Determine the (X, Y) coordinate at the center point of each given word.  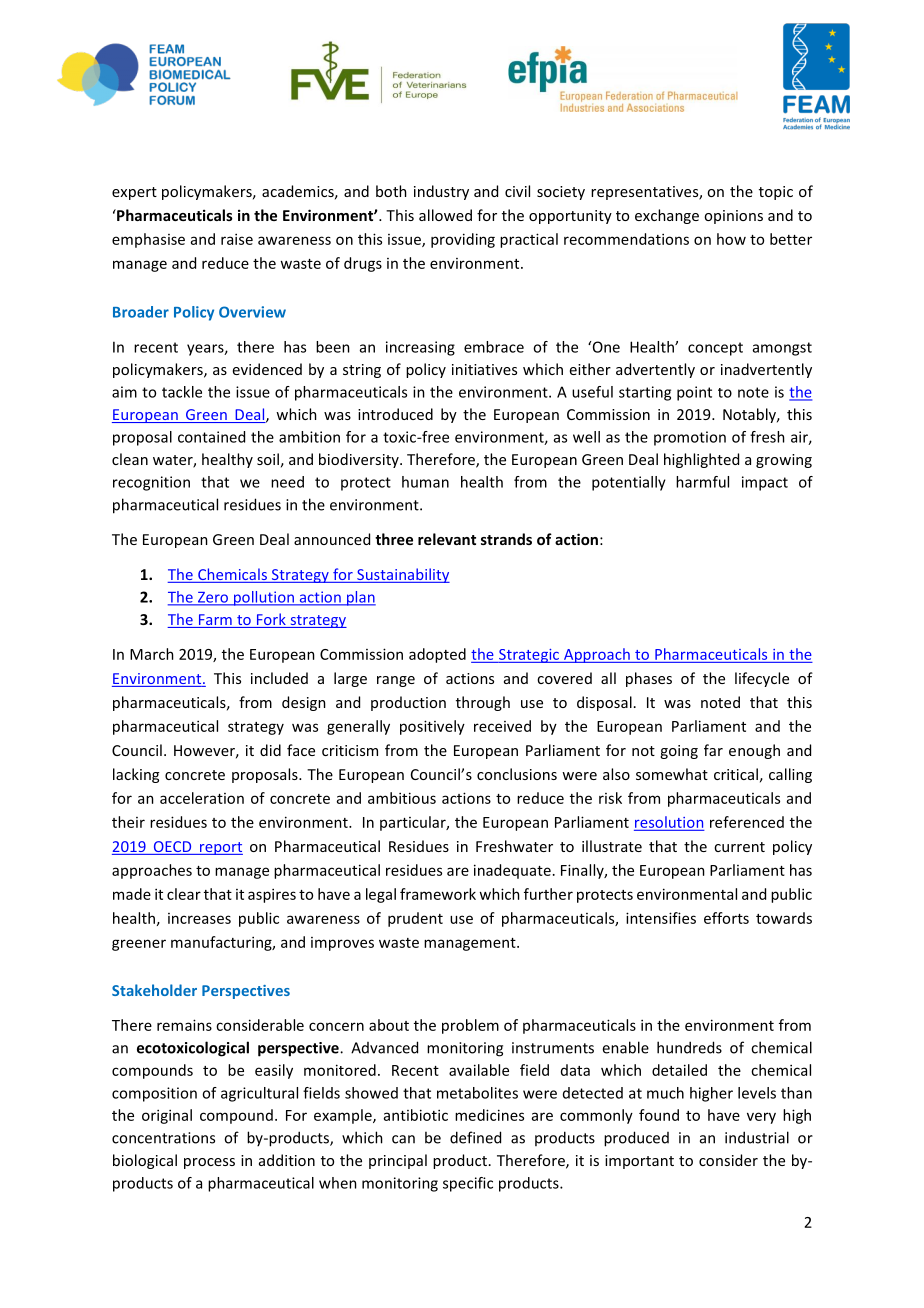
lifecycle (762, 679)
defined (475, 1137)
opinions (733, 217)
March (152, 654)
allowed (445, 215)
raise (237, 239)
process (209, 1163)
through (483, 703)
